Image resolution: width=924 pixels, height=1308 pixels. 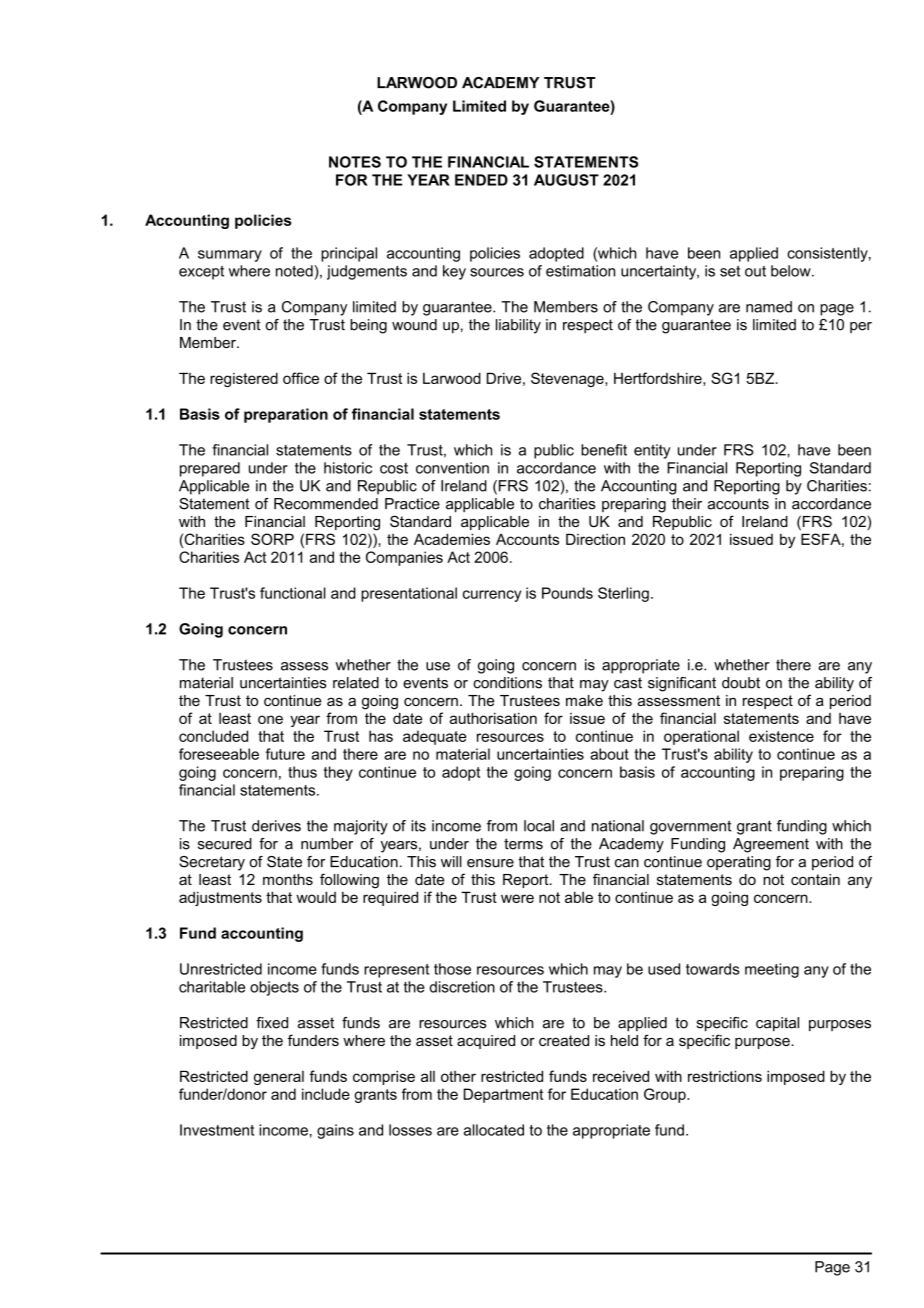 What do you see at coordinates (507, 683) in the document?
I see `conditions` at bounding box center [507, 683].
